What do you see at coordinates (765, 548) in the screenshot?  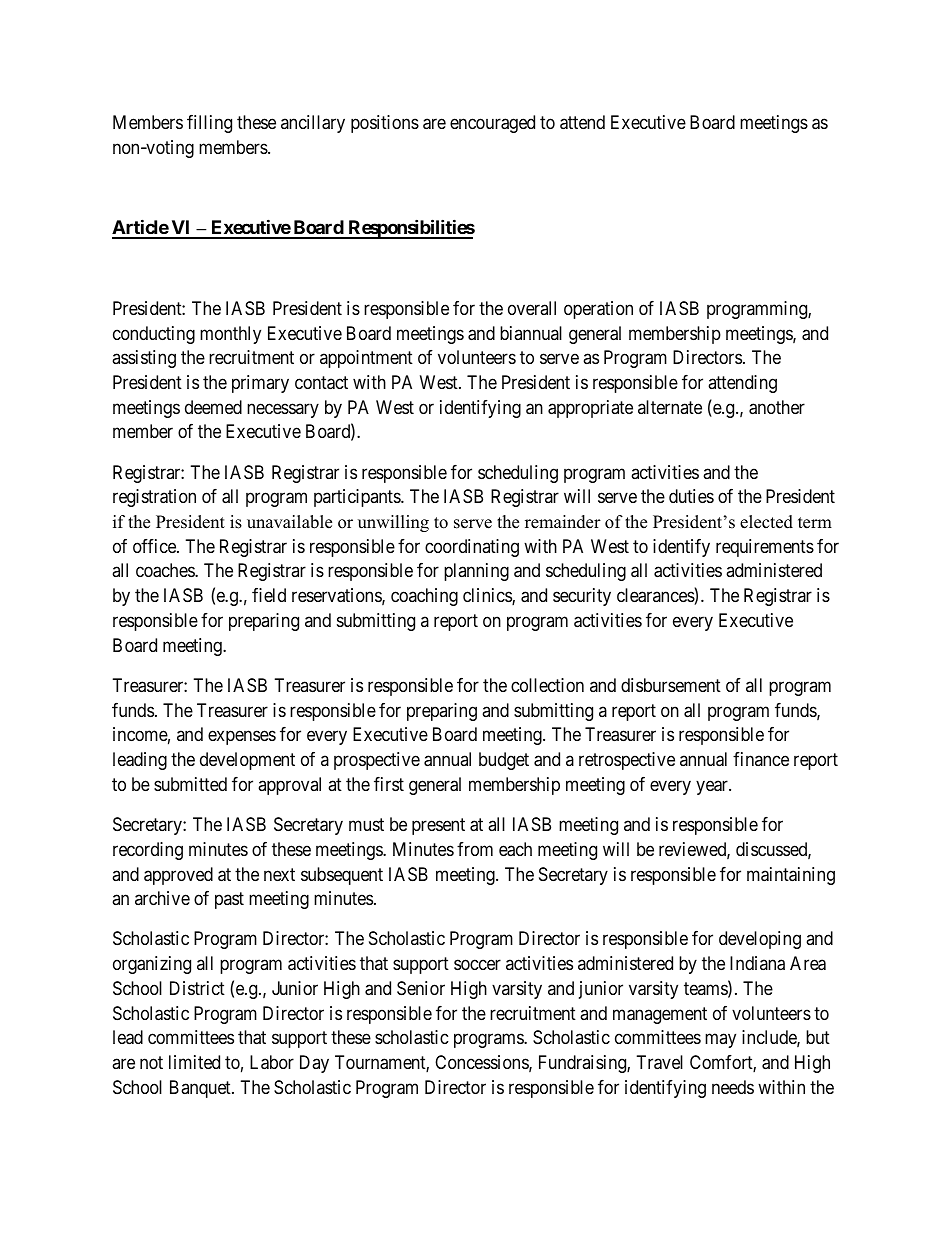 I see `requirements` at bounding box center [765, 548].
